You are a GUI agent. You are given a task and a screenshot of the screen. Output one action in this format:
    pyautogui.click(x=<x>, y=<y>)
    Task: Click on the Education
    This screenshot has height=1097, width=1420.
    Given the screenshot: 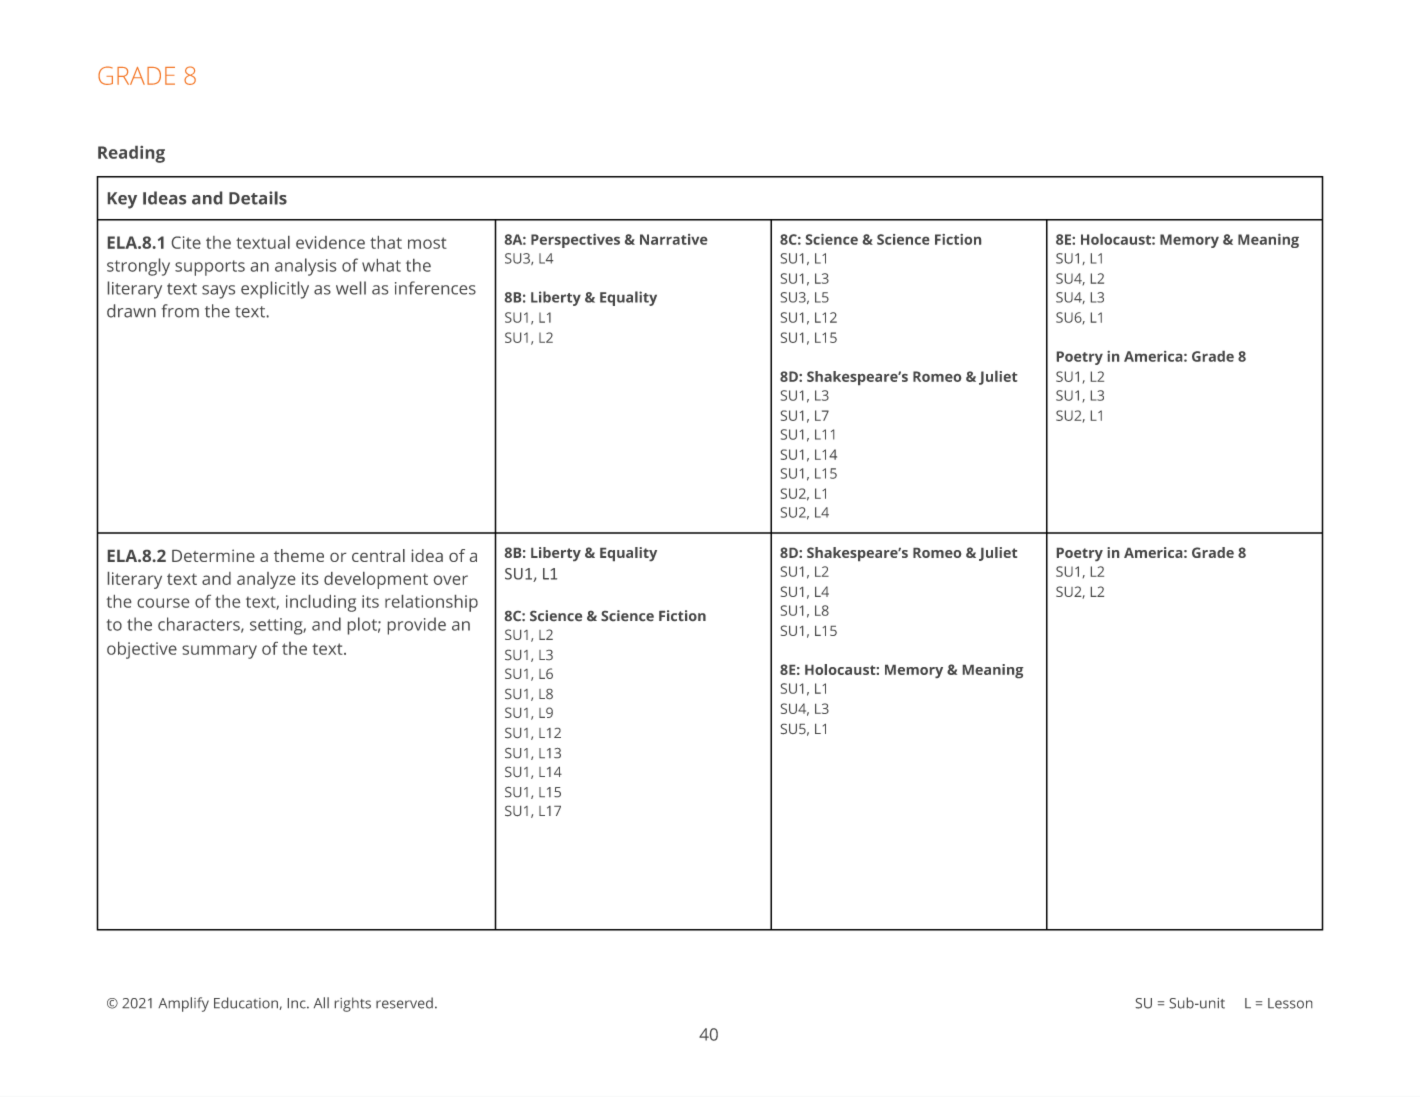 What is the action you would take?
    pyautogui.click(x=246, y=1003)
